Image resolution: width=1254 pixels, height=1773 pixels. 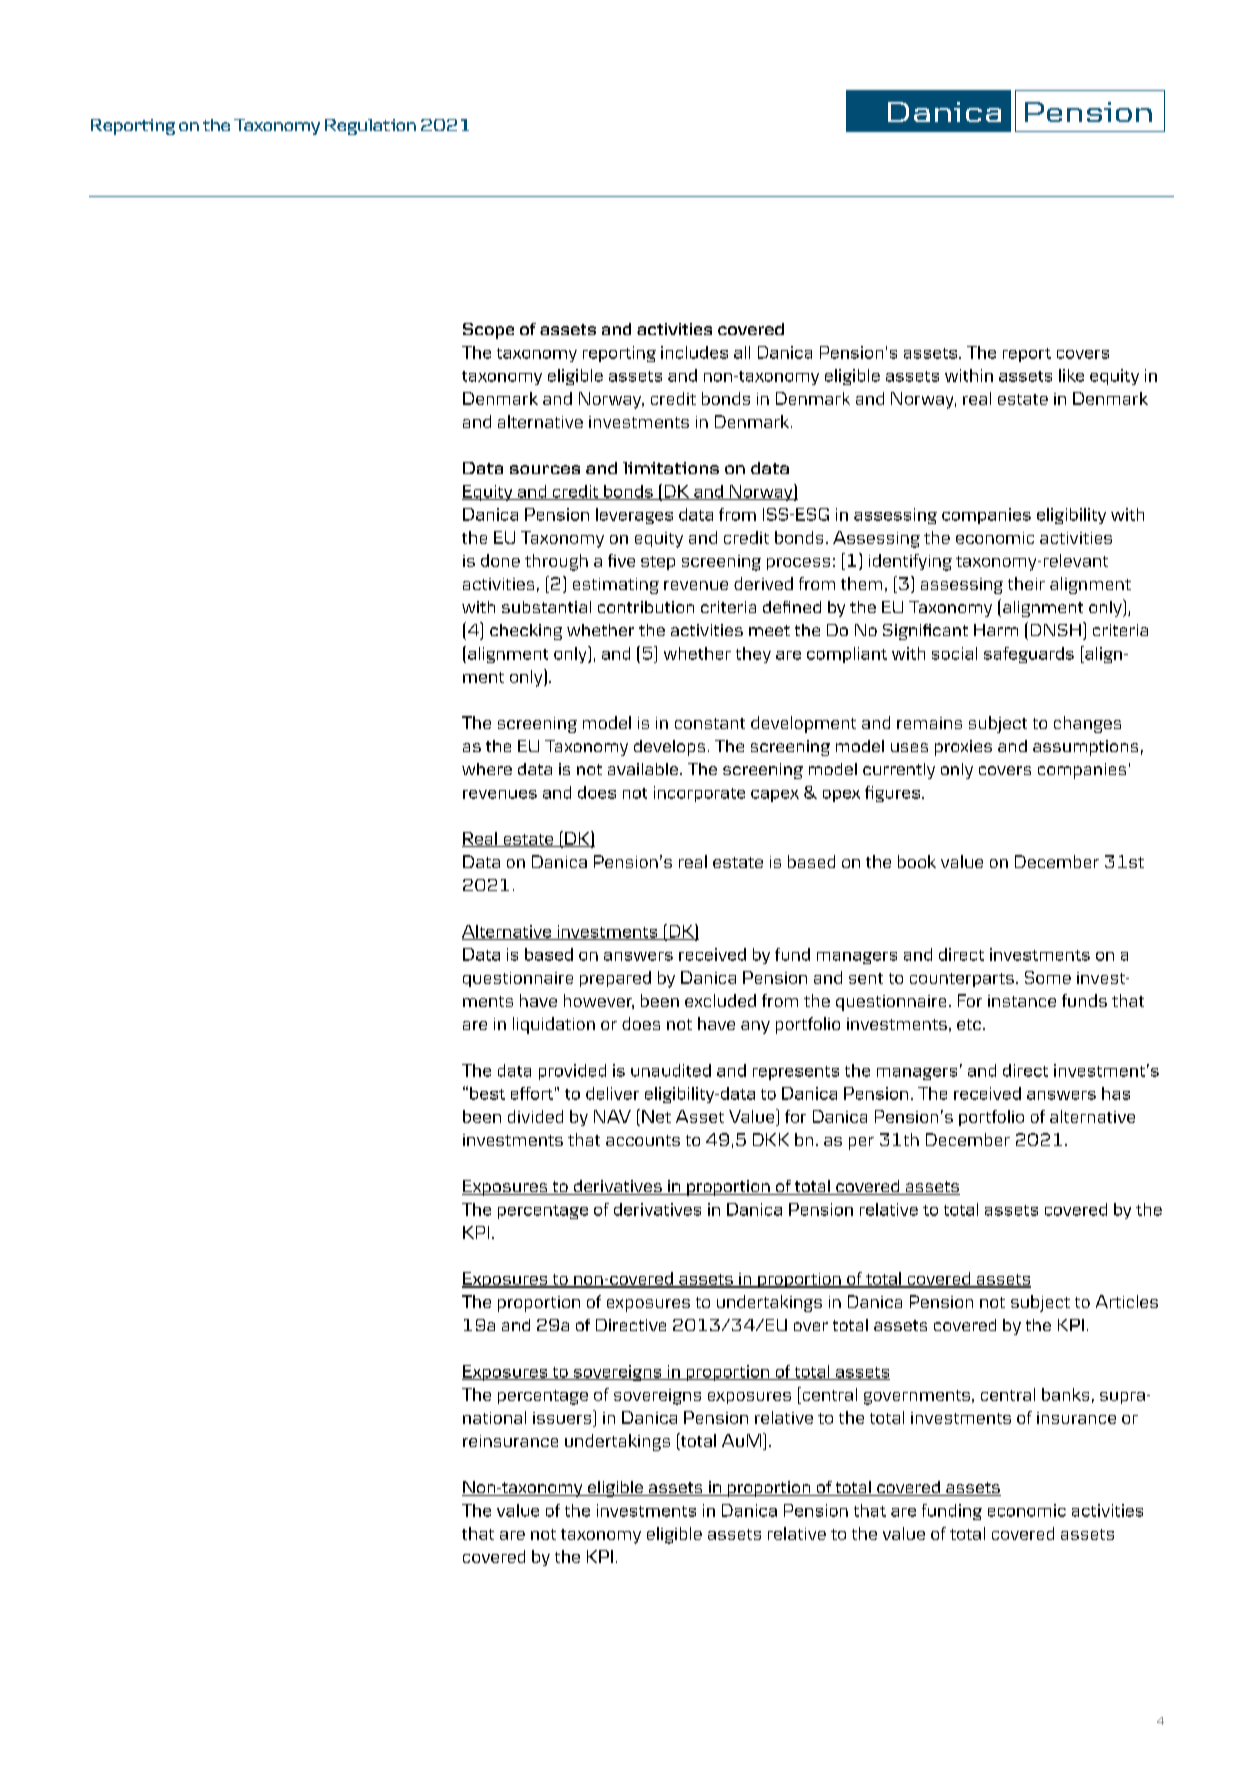 I want to click on divided, so click(x=535, y=1116).
